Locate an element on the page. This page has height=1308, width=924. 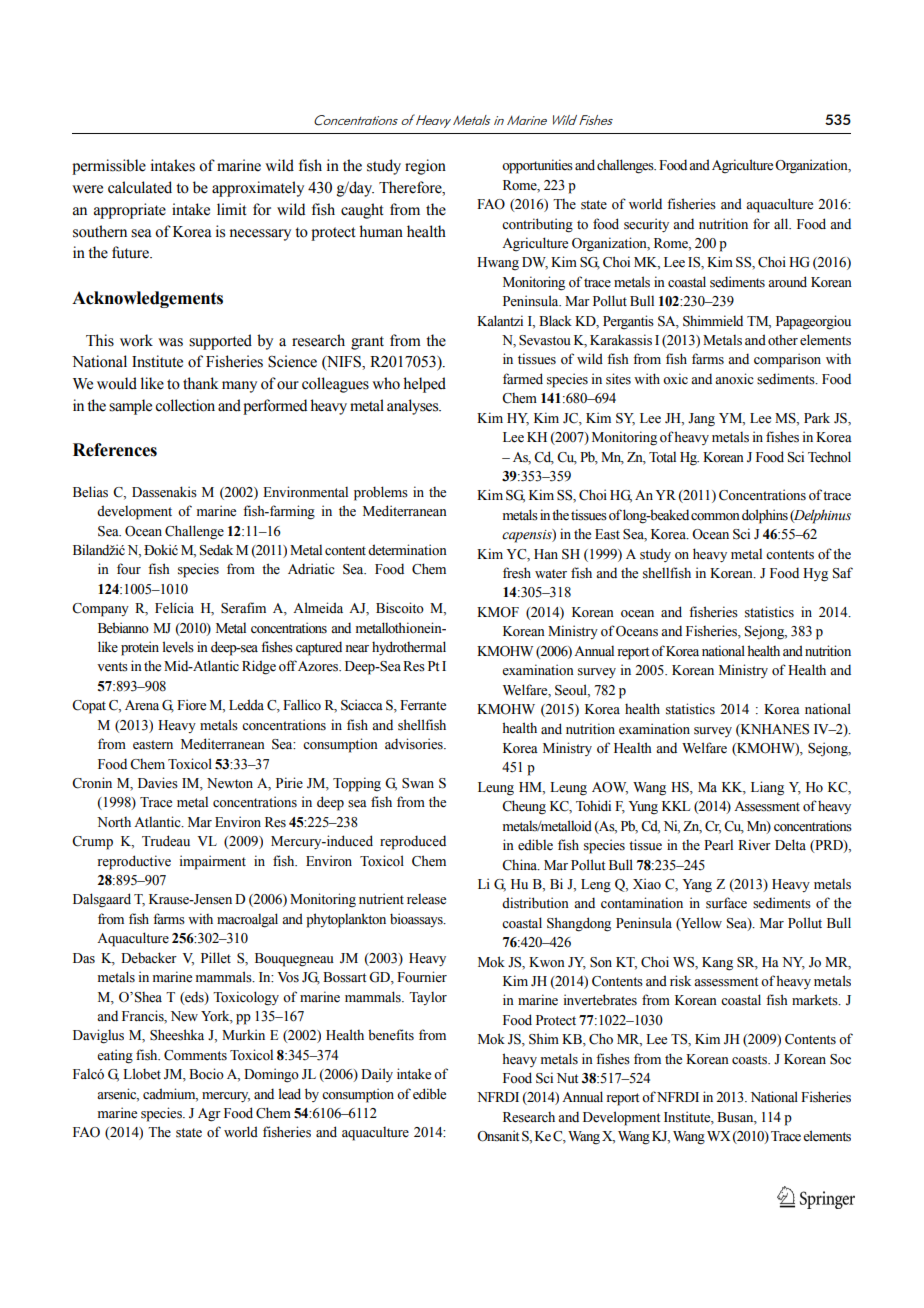
Saf is located at coordinates (843, 573).
